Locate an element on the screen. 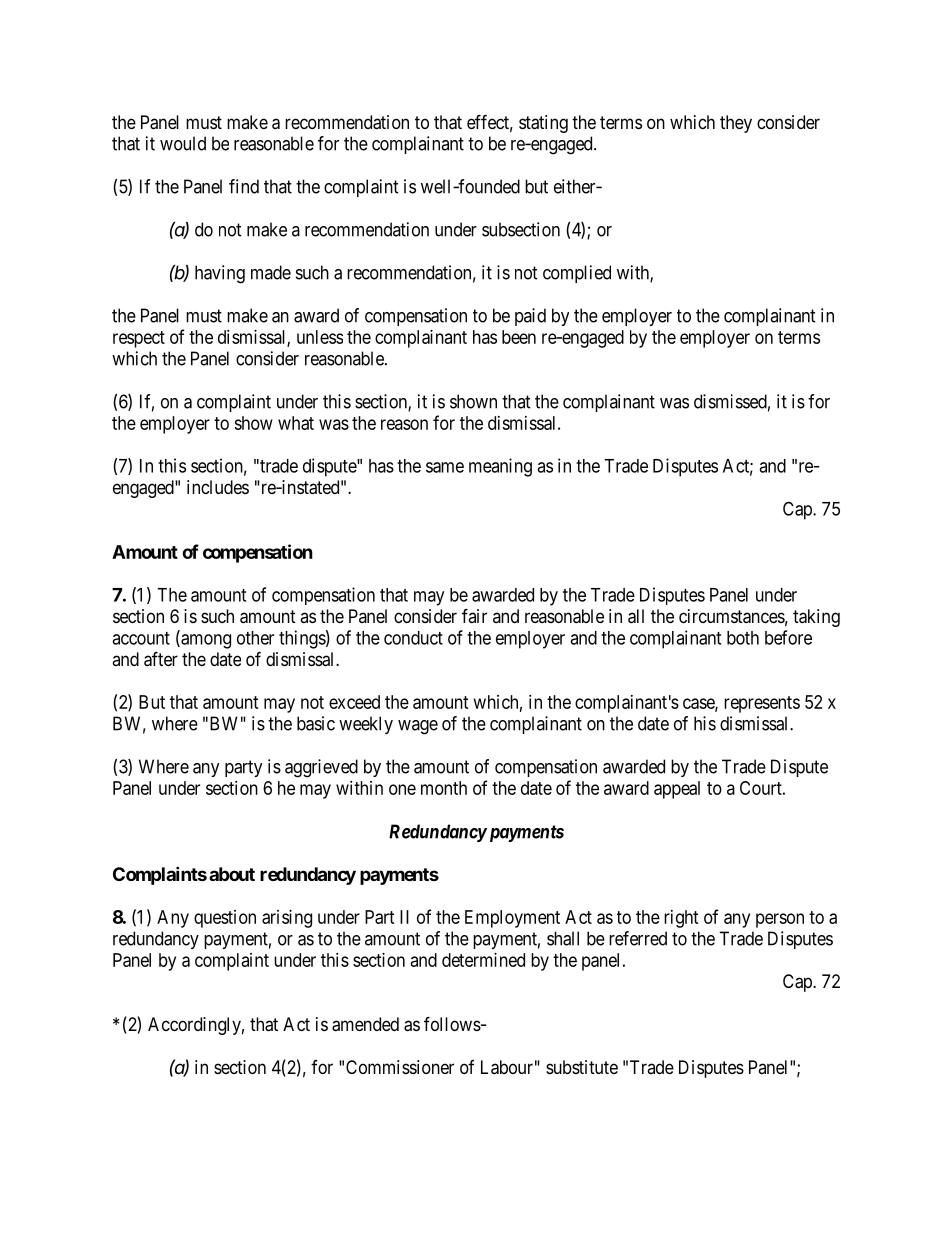 This screenshot has width=952, height=1233. amended is located at coordinates (365, 1024).
